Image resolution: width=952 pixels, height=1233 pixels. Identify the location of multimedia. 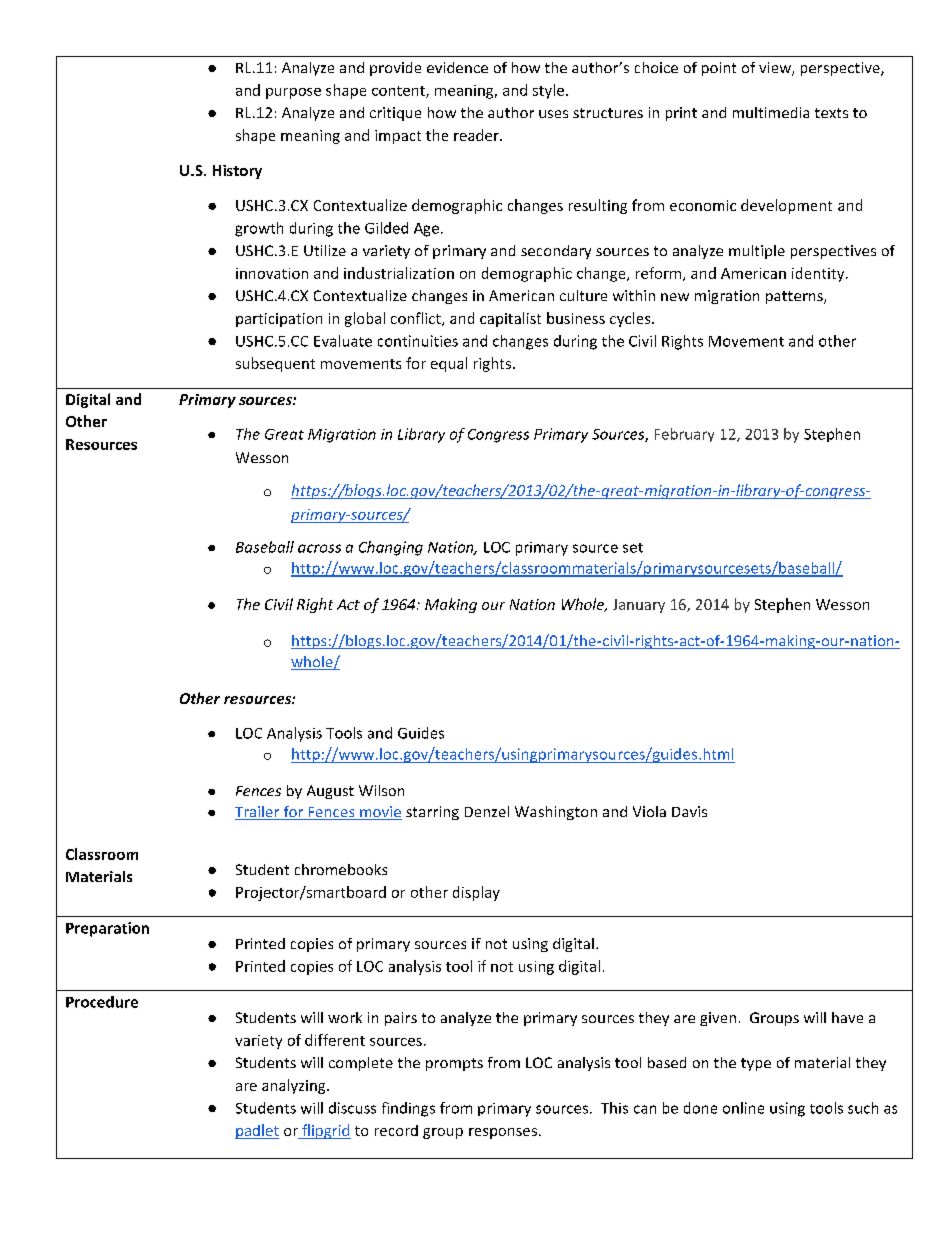
(771, 112).
